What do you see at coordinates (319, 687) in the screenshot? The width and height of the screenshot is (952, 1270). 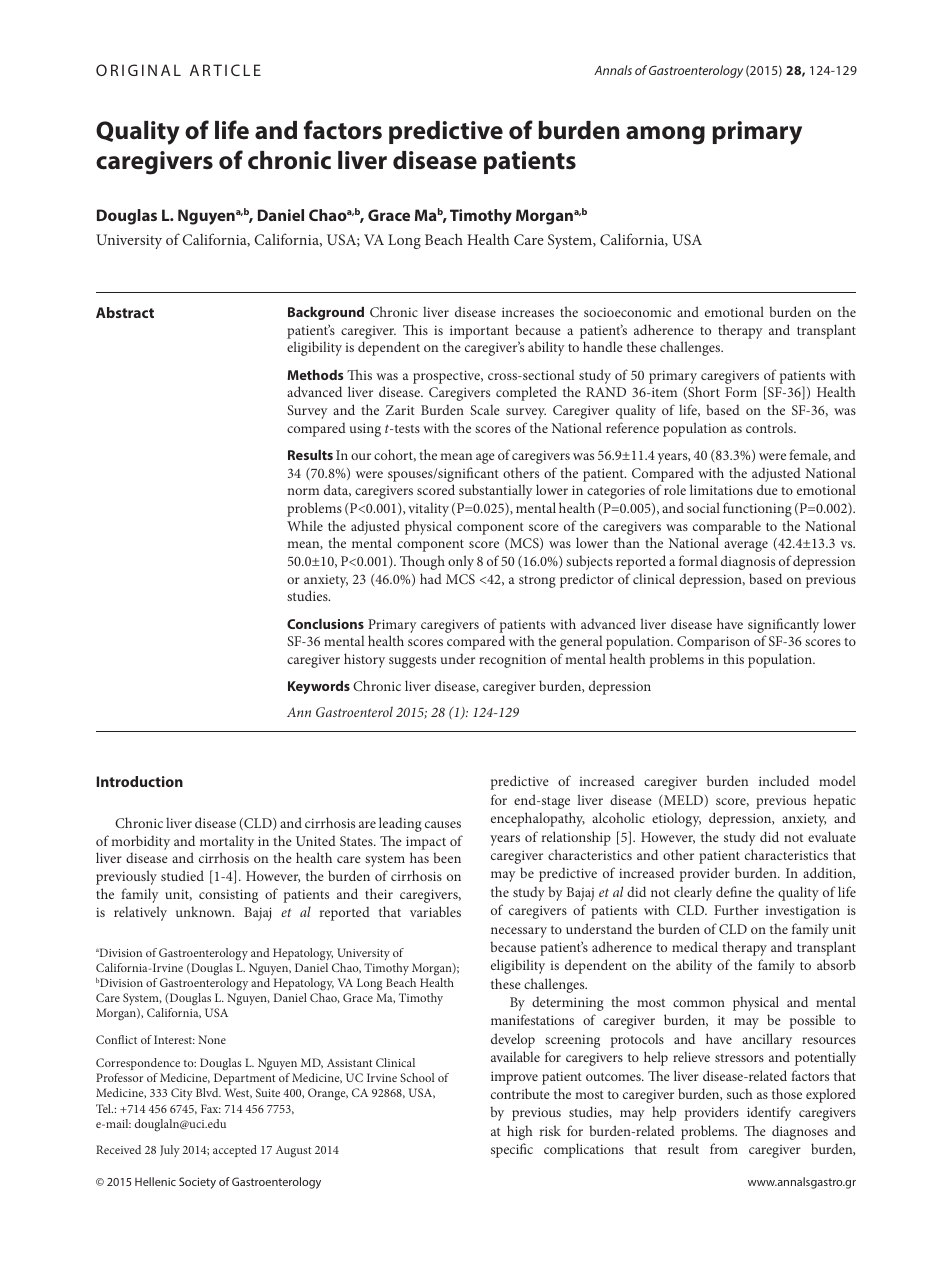 I see `Keywords` at bounding box center [319, 687].
